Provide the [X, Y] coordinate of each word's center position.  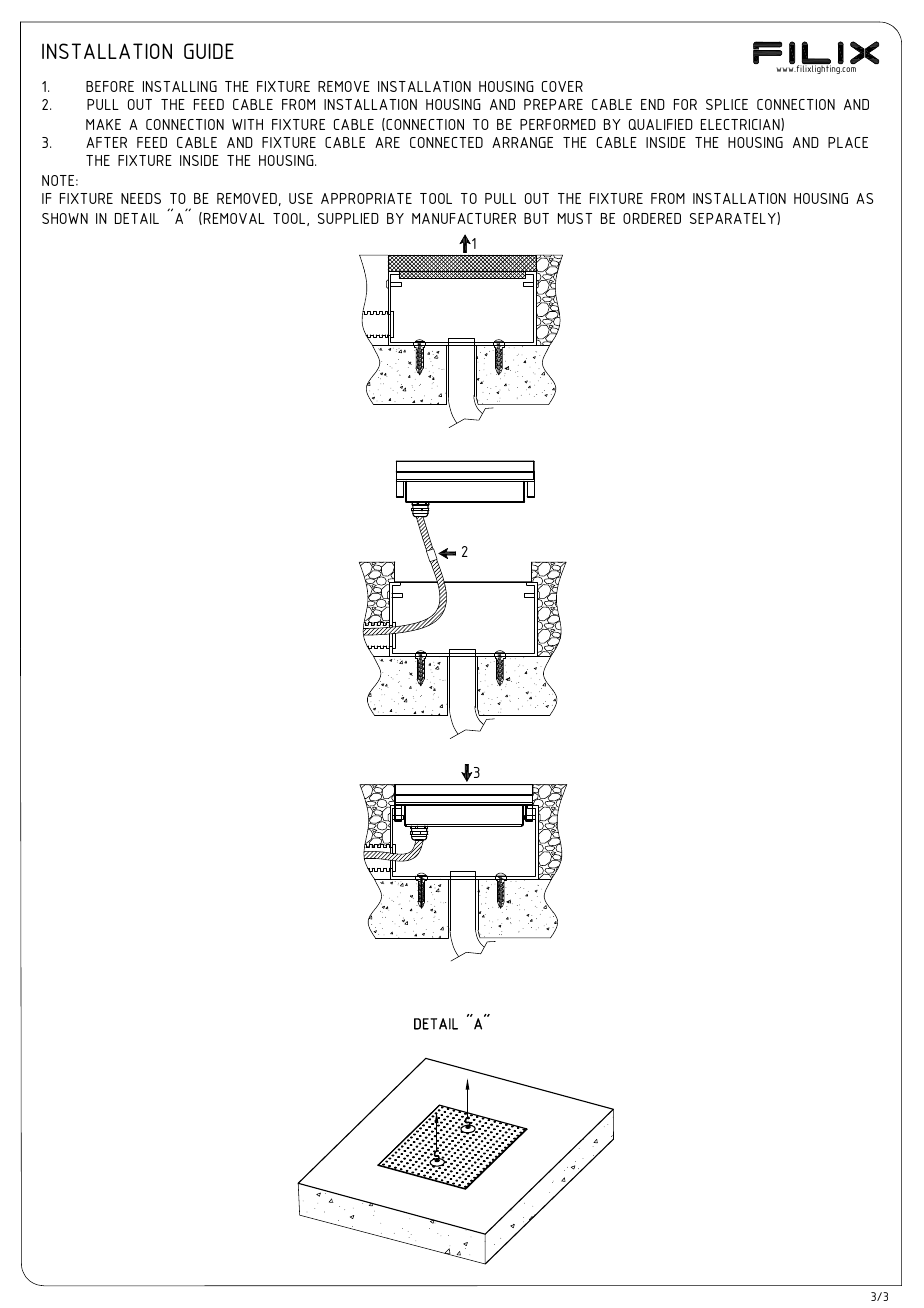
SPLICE [727, 104]
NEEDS [141, 198]
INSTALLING [180, 86]
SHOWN [65, 218]
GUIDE [209, 51]
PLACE [848, 142]
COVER [562, 86]
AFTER [106, 142]
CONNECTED [446, 142]
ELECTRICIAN [741, 124]
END [653, 104]
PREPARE [553, 104]
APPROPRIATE [366, 198]
